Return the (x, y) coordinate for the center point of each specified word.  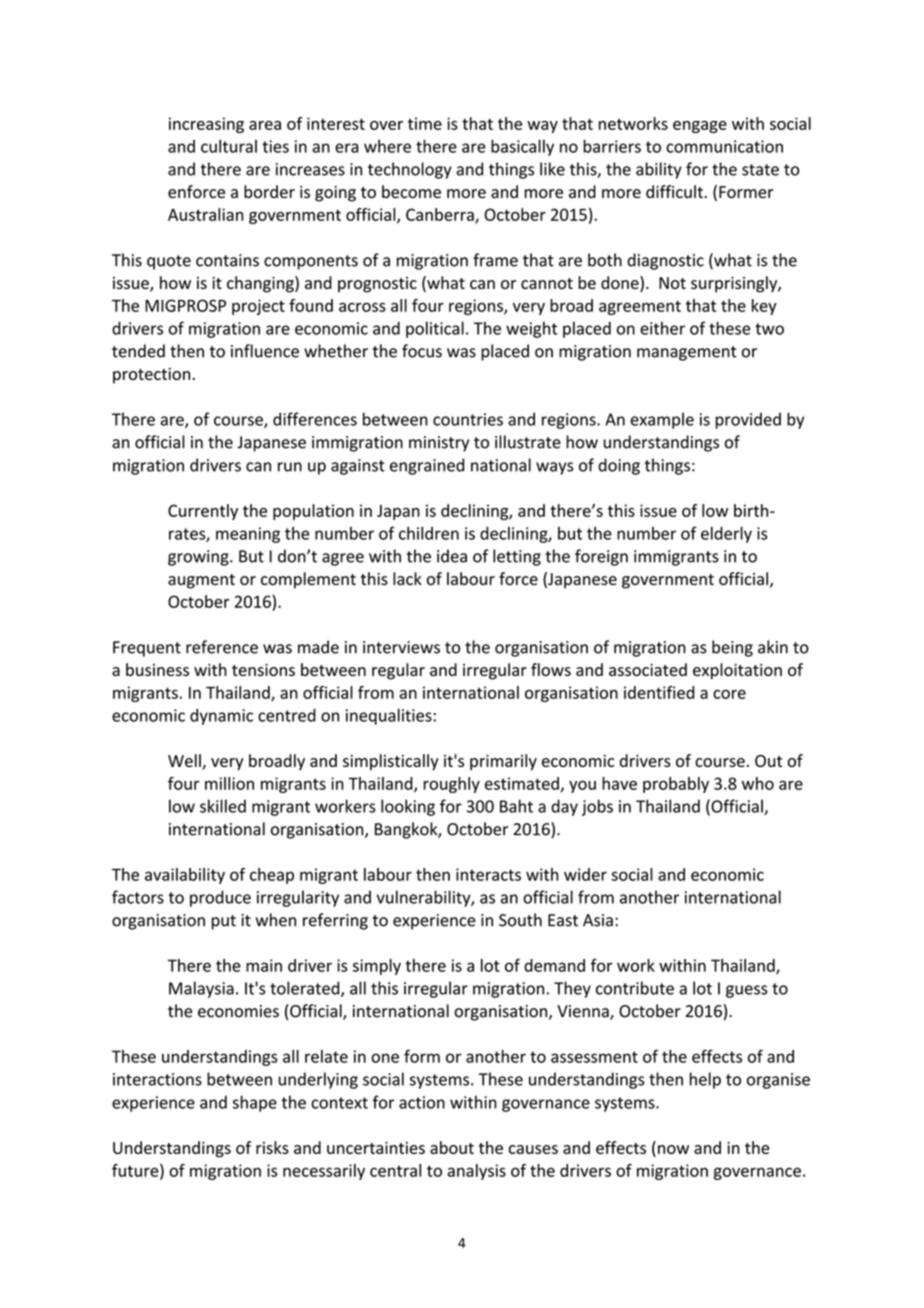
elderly (726, 534)
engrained (427, 466)
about (452, 1147)
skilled (223, 806)
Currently (203, 512)
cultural (229, 146)
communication (724, 146)
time (425, 123)
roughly (451, 785)
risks (272, 1147)
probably (676, 785)
